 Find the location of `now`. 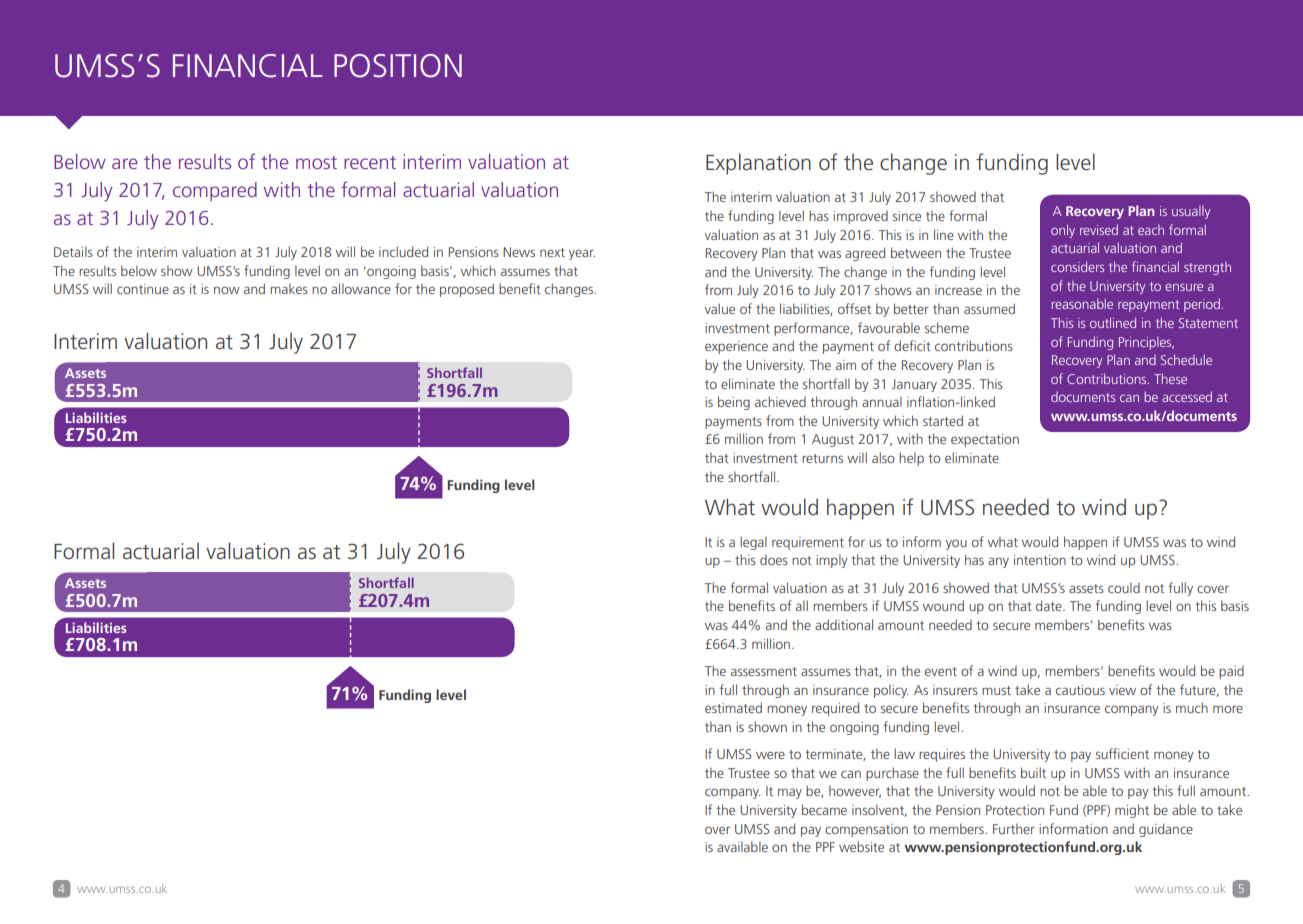

now is located at coordinates (227, 290).
